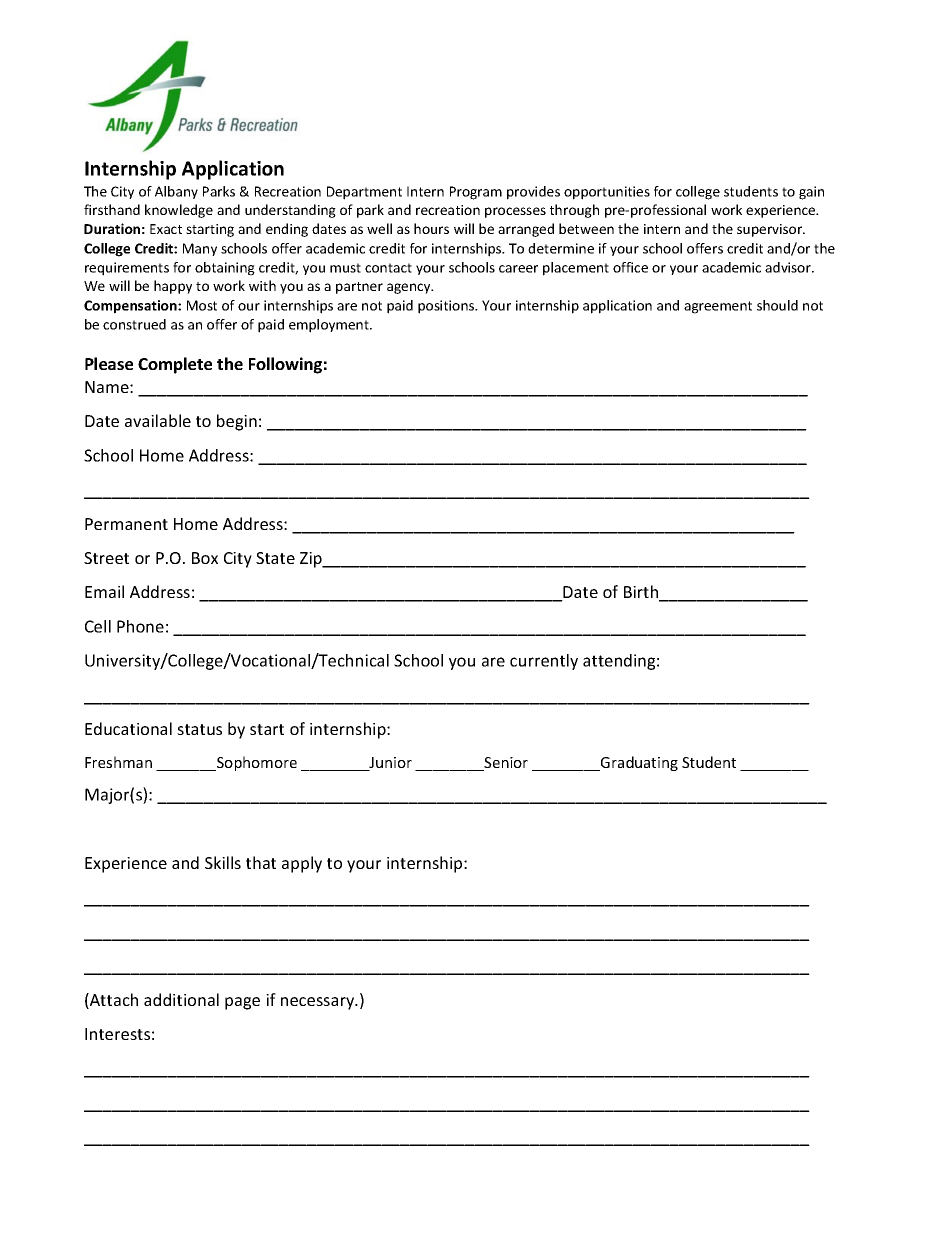 This document has height=1233, width=952. I want to click on Phone, so click(140, 626).
